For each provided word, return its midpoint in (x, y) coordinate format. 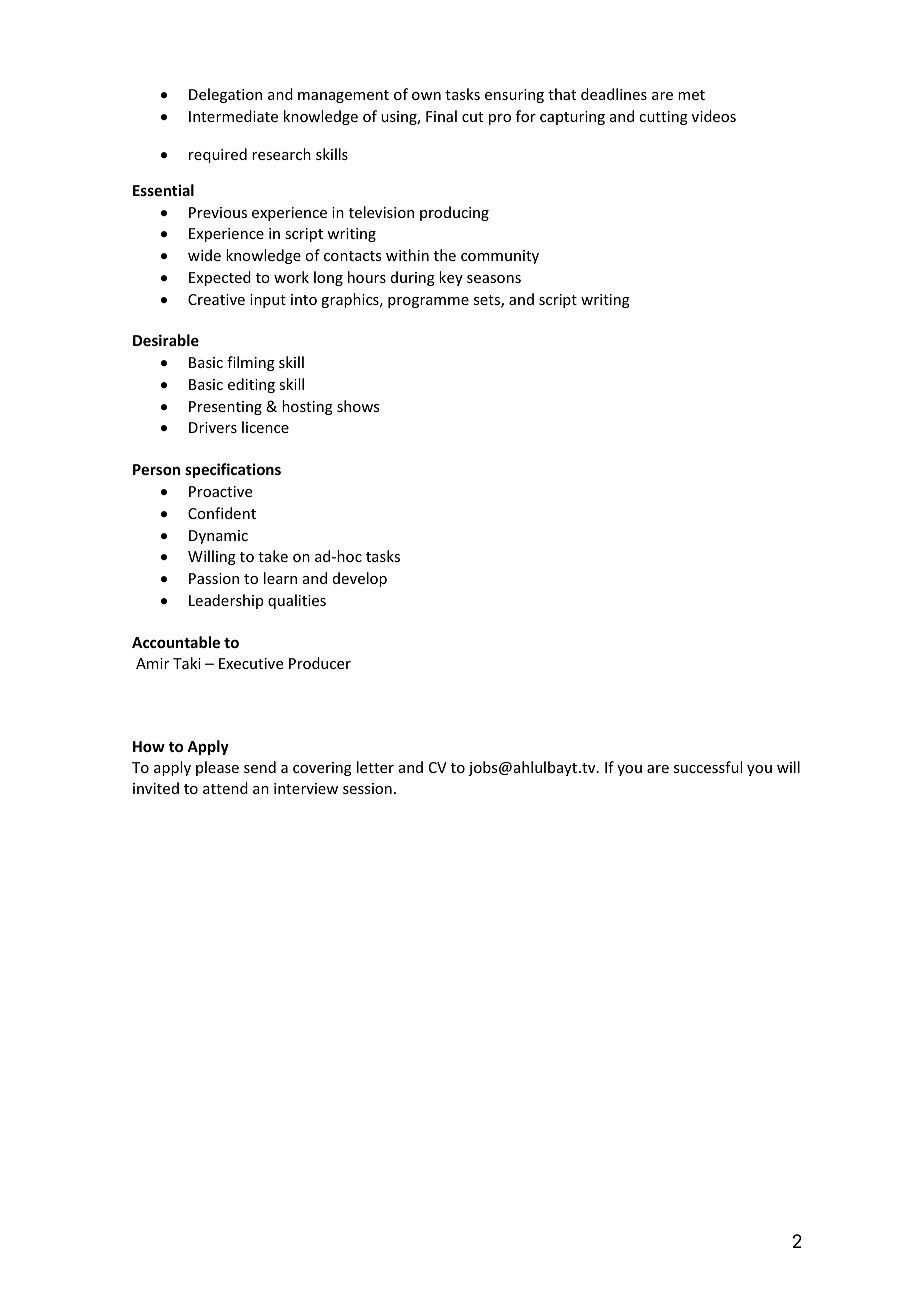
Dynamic (218, 537)
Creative (216, 299)
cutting (663, 118)
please (217, 768)
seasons (494, 279)
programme (428, 302)
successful (708, 767)
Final (441, 116)
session (367, 788)
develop (360, 579)
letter (375, 767)
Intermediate (233, 116)
